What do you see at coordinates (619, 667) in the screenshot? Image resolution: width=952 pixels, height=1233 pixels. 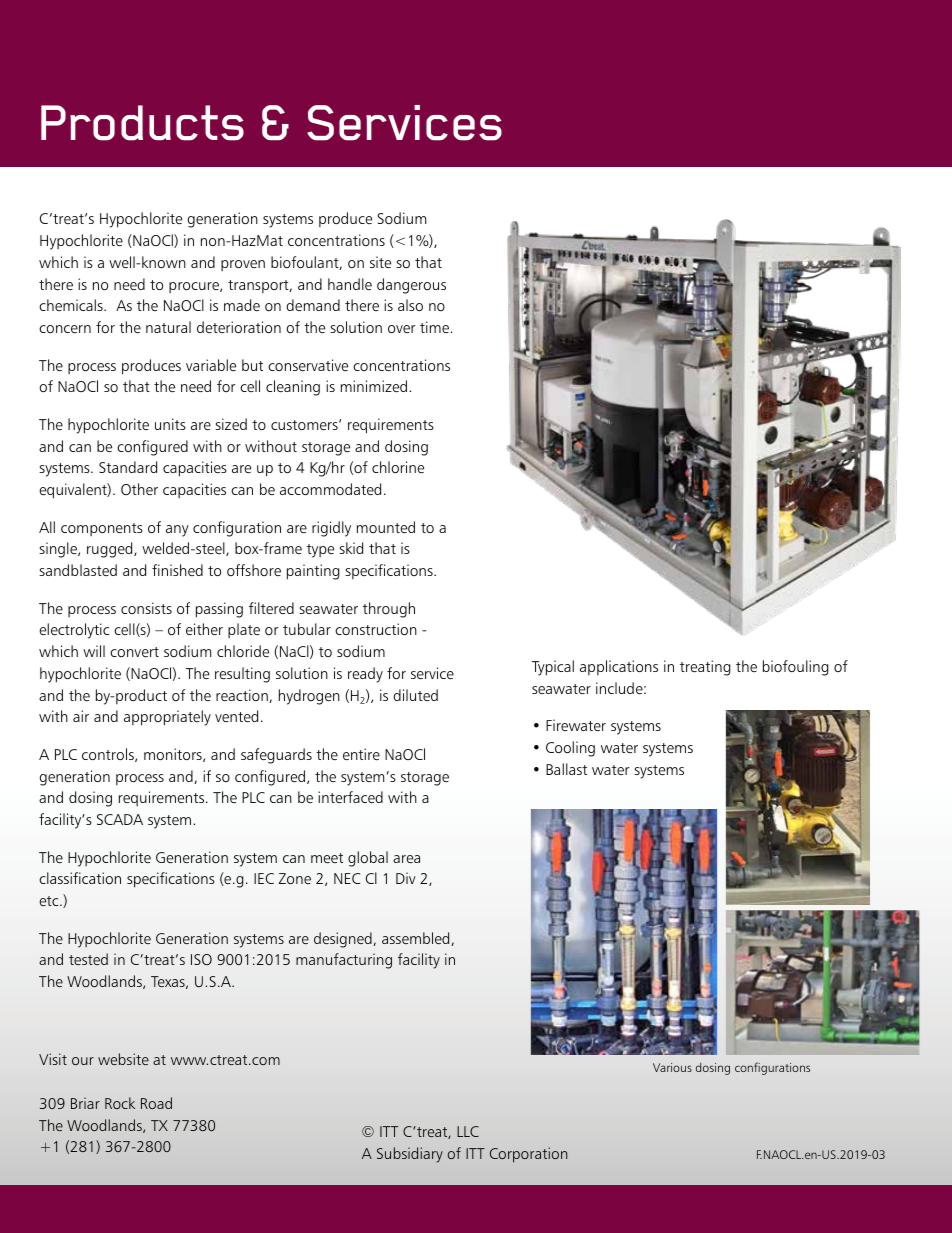 I see `applications` at bounding box center [619, 667].
